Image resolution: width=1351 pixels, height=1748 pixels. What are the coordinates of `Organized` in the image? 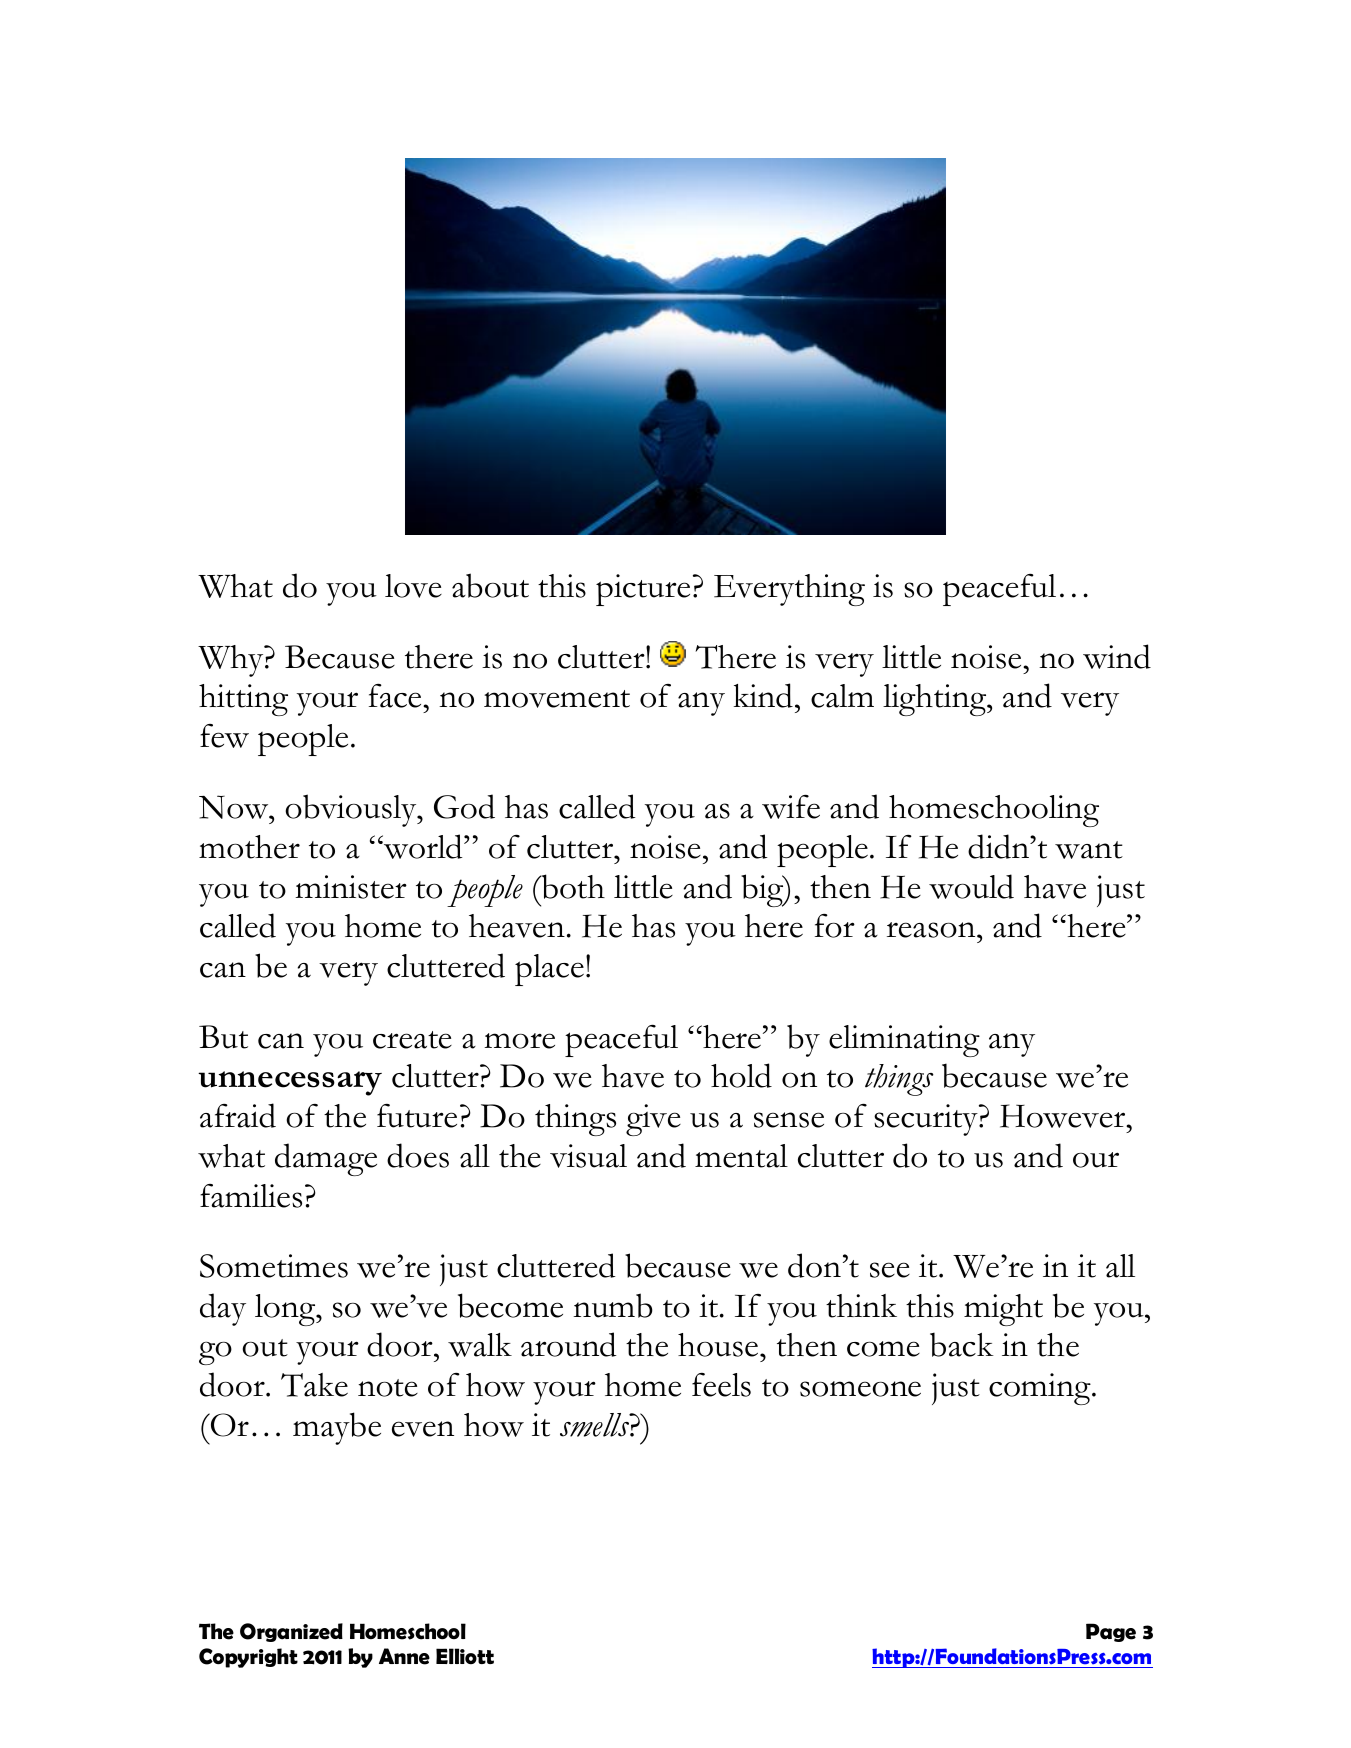 It's located at (291, 1632).
